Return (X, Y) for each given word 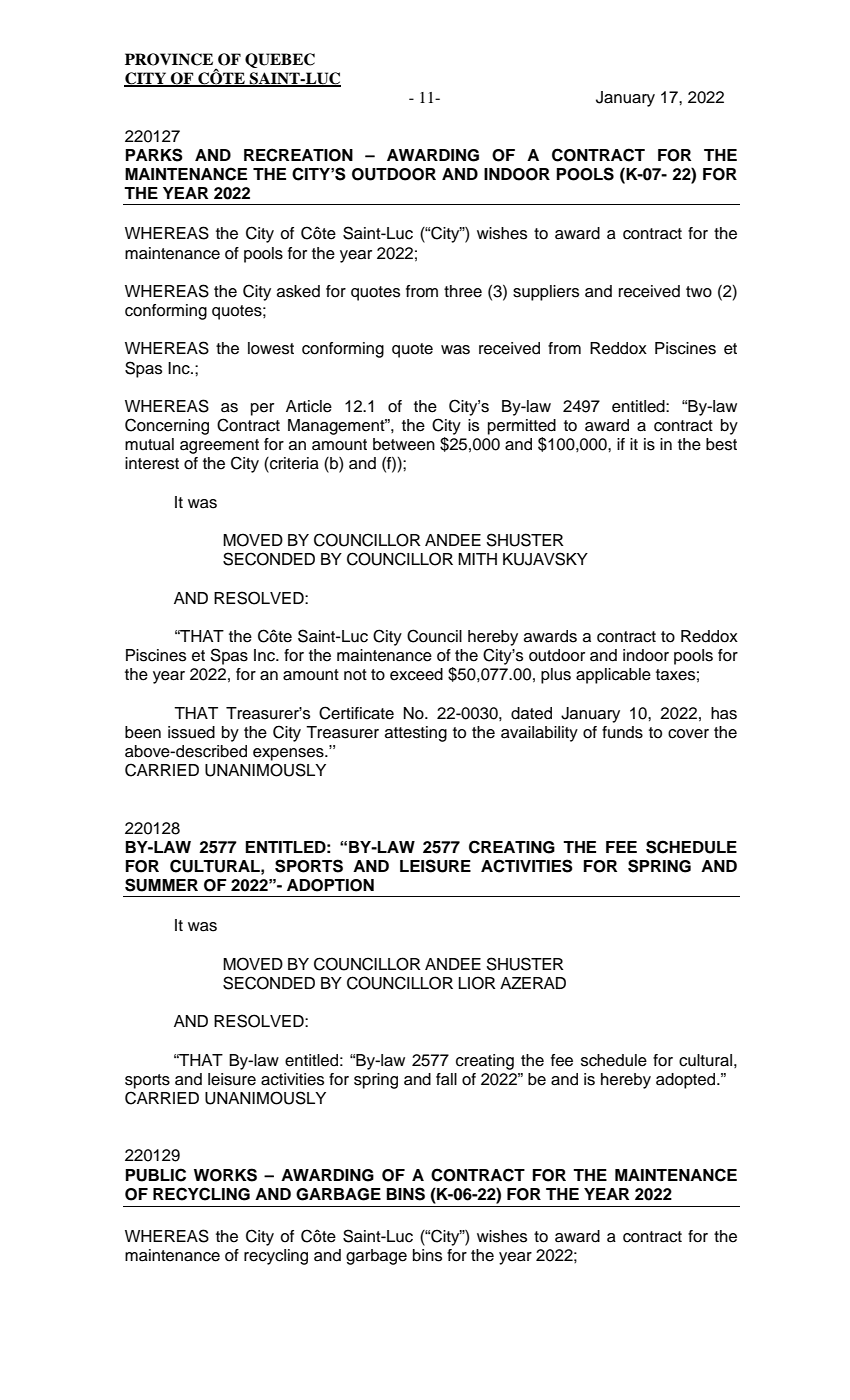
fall (446, 1079)
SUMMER (161, 885)
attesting (416, 734)
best (721, 444)
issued (191, 732)
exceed (416, 674)
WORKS (225, 1175)
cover (688, 734)
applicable (613, 676)
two (699, 292)
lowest (271, 348)
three (463, 291)
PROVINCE (169, 59)
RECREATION (298, 155)
